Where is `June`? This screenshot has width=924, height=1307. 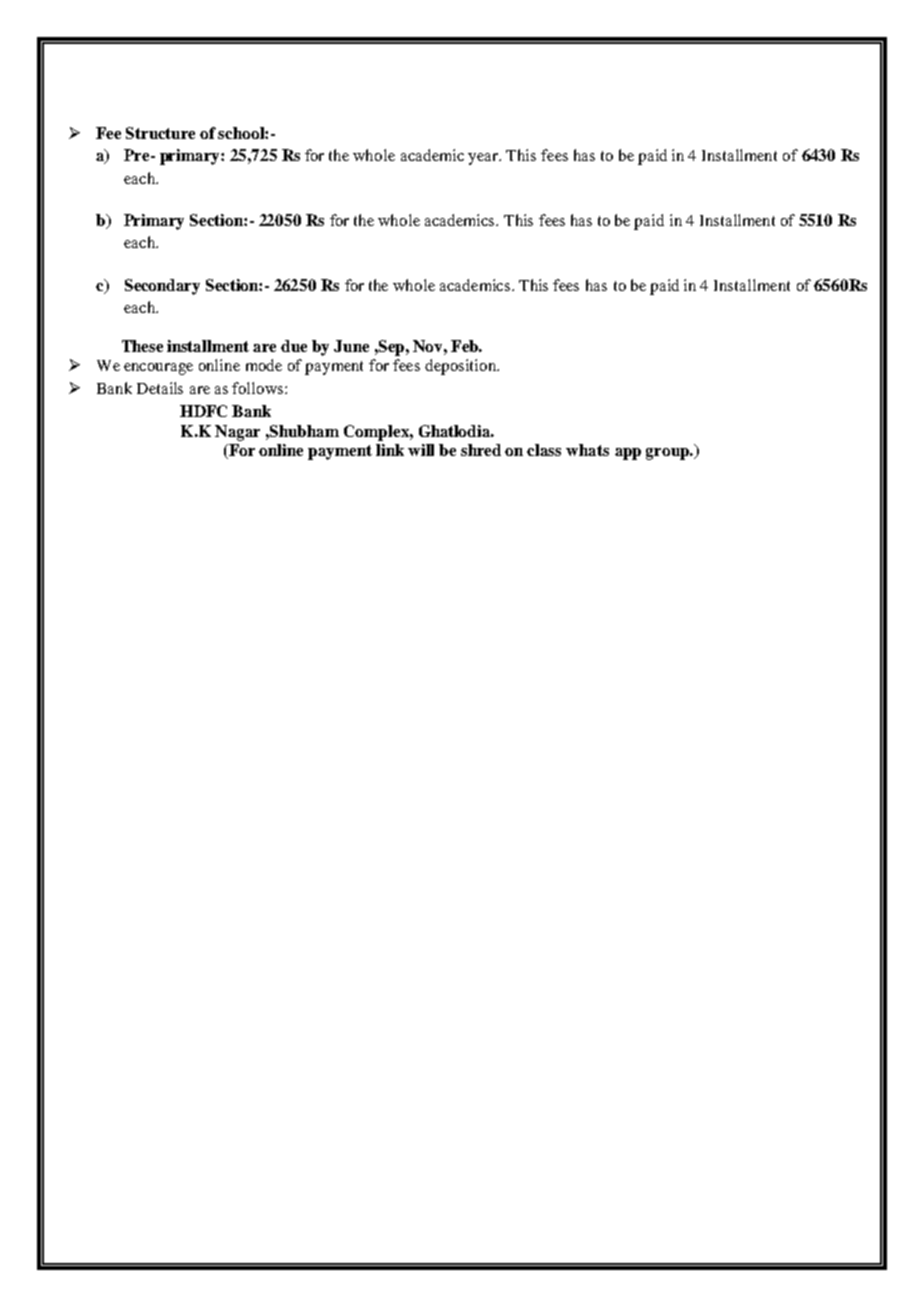
June is located at coordinates (351, 346).
